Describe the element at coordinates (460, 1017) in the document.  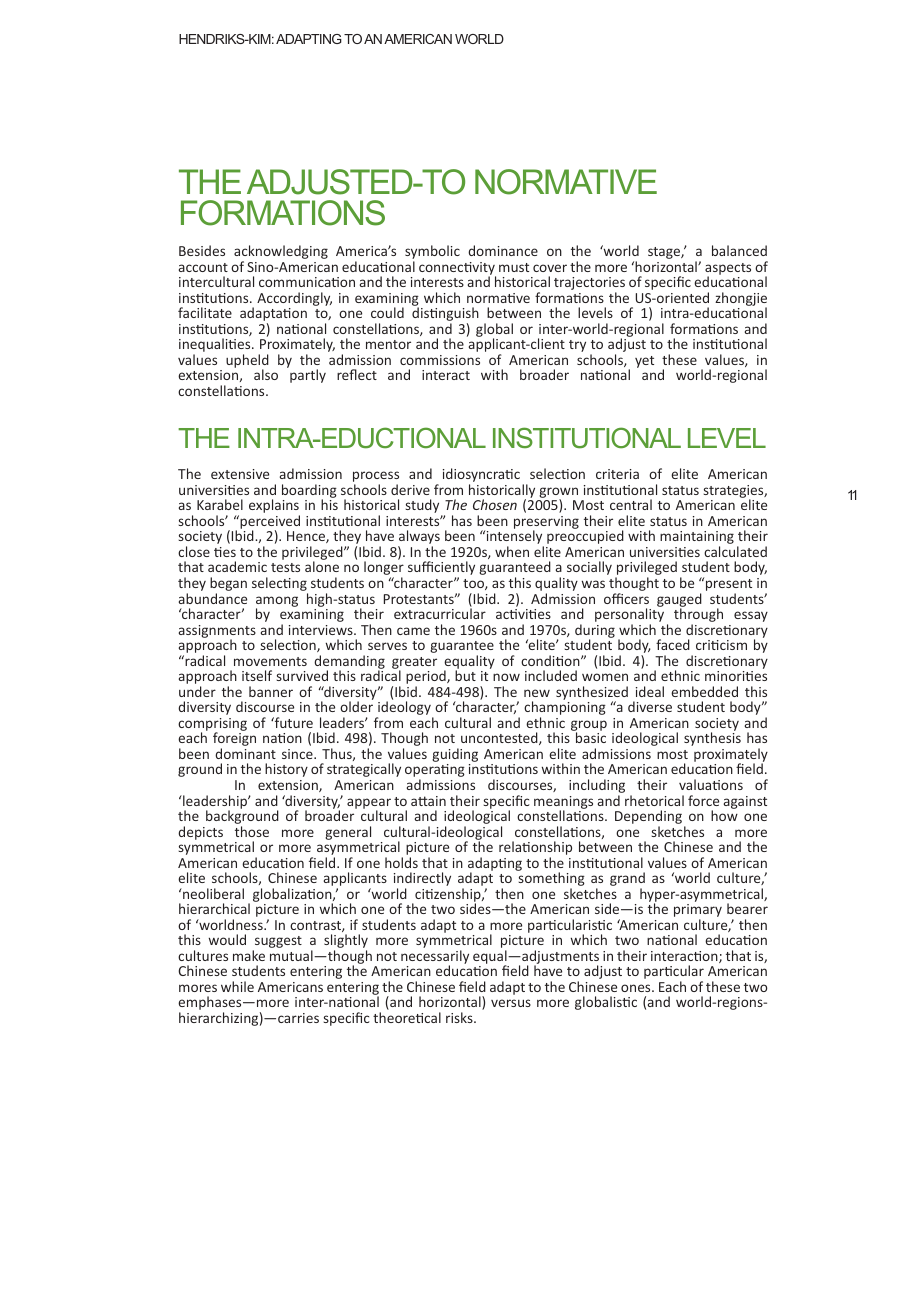
I see `risks` at that location.
